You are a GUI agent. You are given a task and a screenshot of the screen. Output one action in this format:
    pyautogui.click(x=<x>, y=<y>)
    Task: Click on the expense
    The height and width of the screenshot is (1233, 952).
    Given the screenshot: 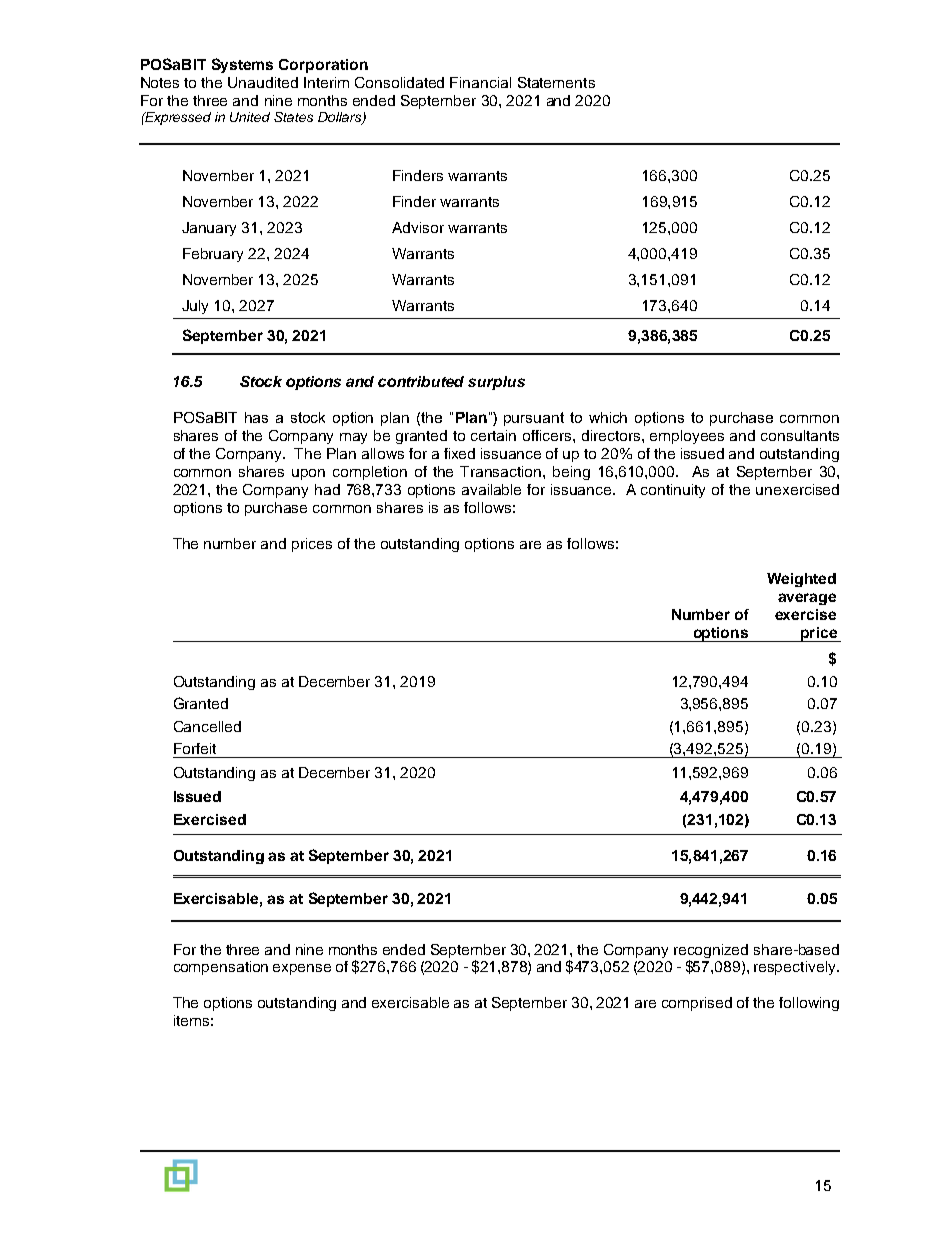 What is the action you would take?
    pyautogui.click(x=302, y=969)
